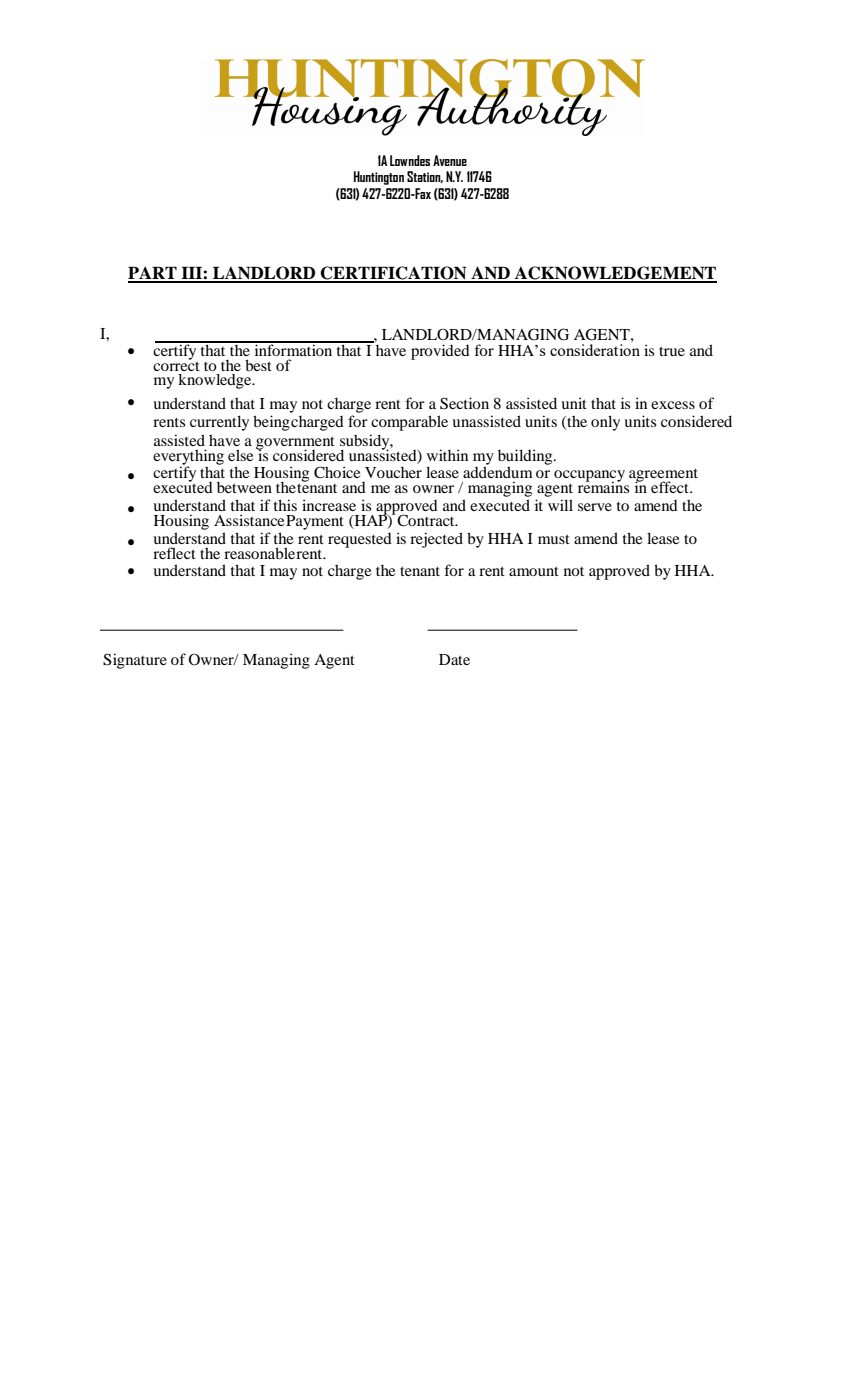  I want to click on correct, so click(176, 365).
